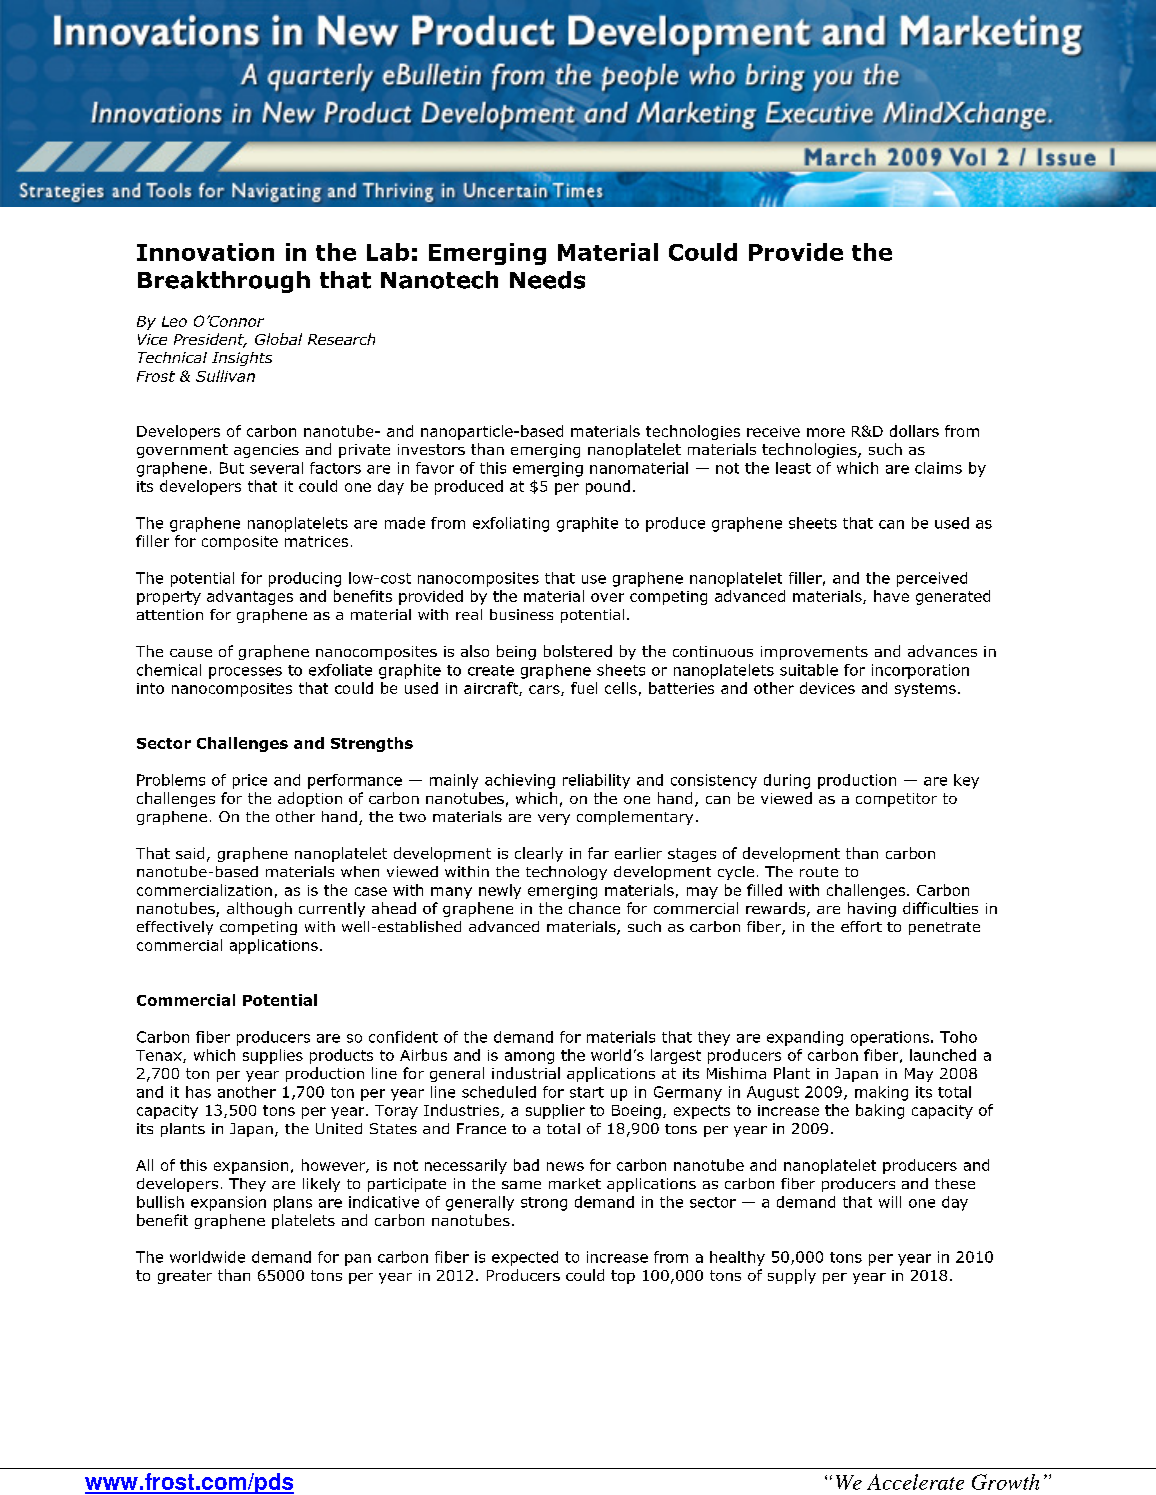 The image size is (1156, 1495). I want to click on Accelerate, so click(915, 1482).
